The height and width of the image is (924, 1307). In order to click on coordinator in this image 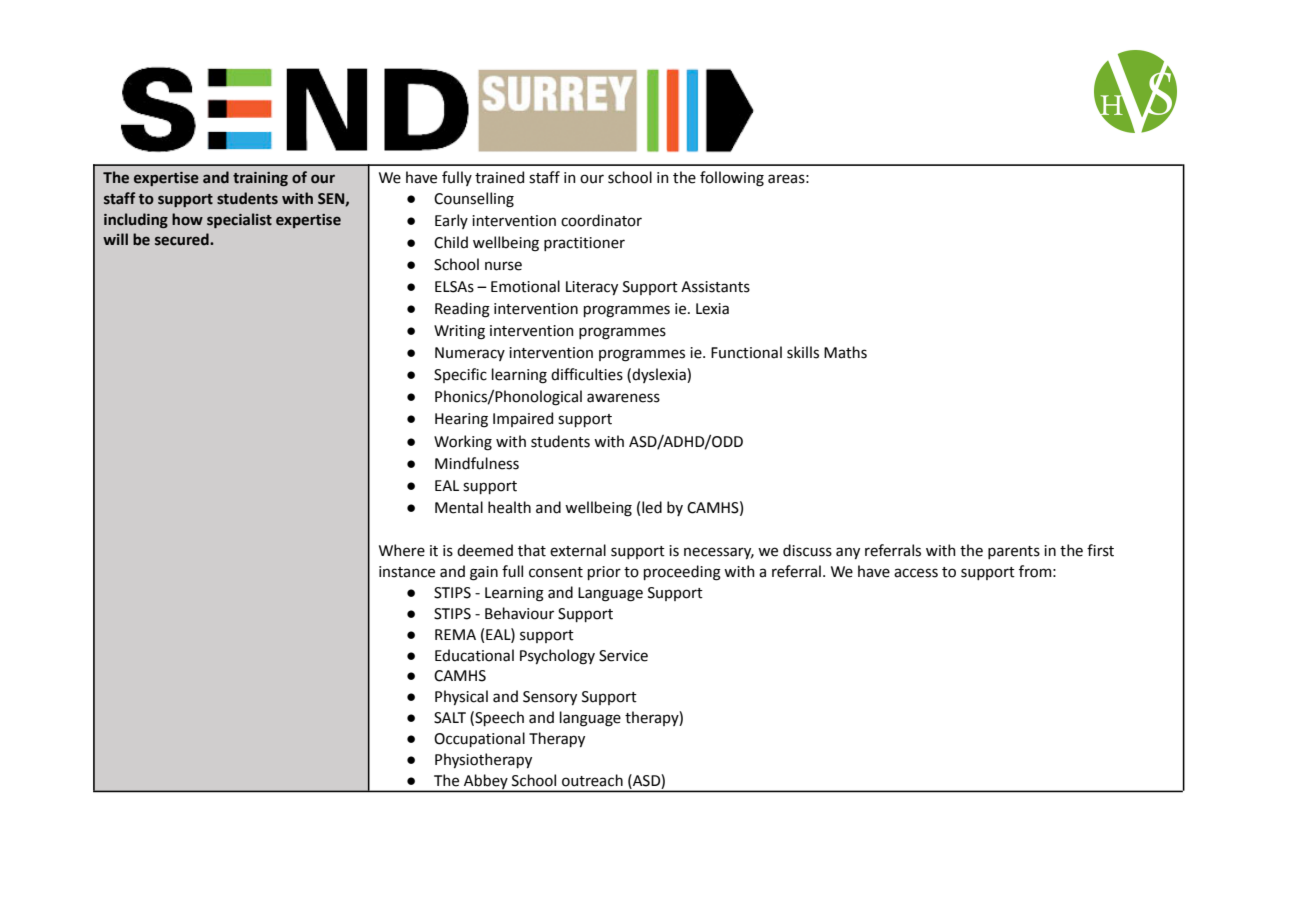, I will do `click(601, 220)`.
